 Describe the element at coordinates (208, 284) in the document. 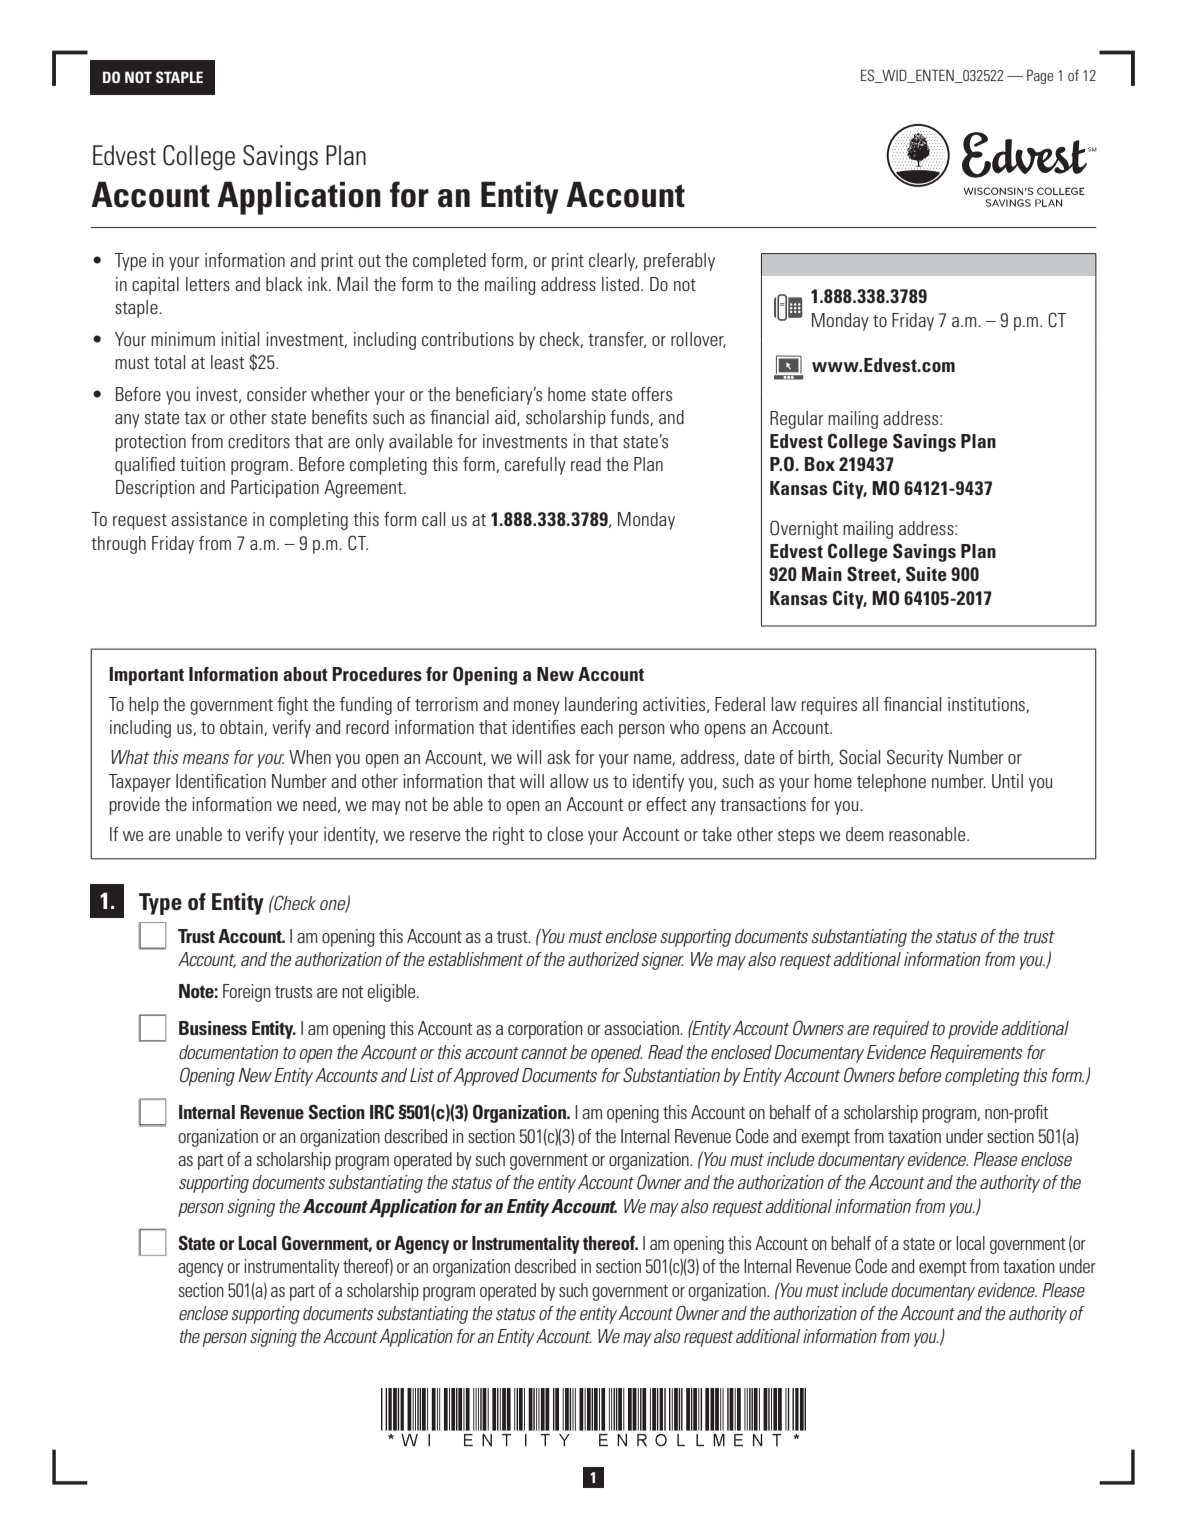

I see `letters` at that location.
